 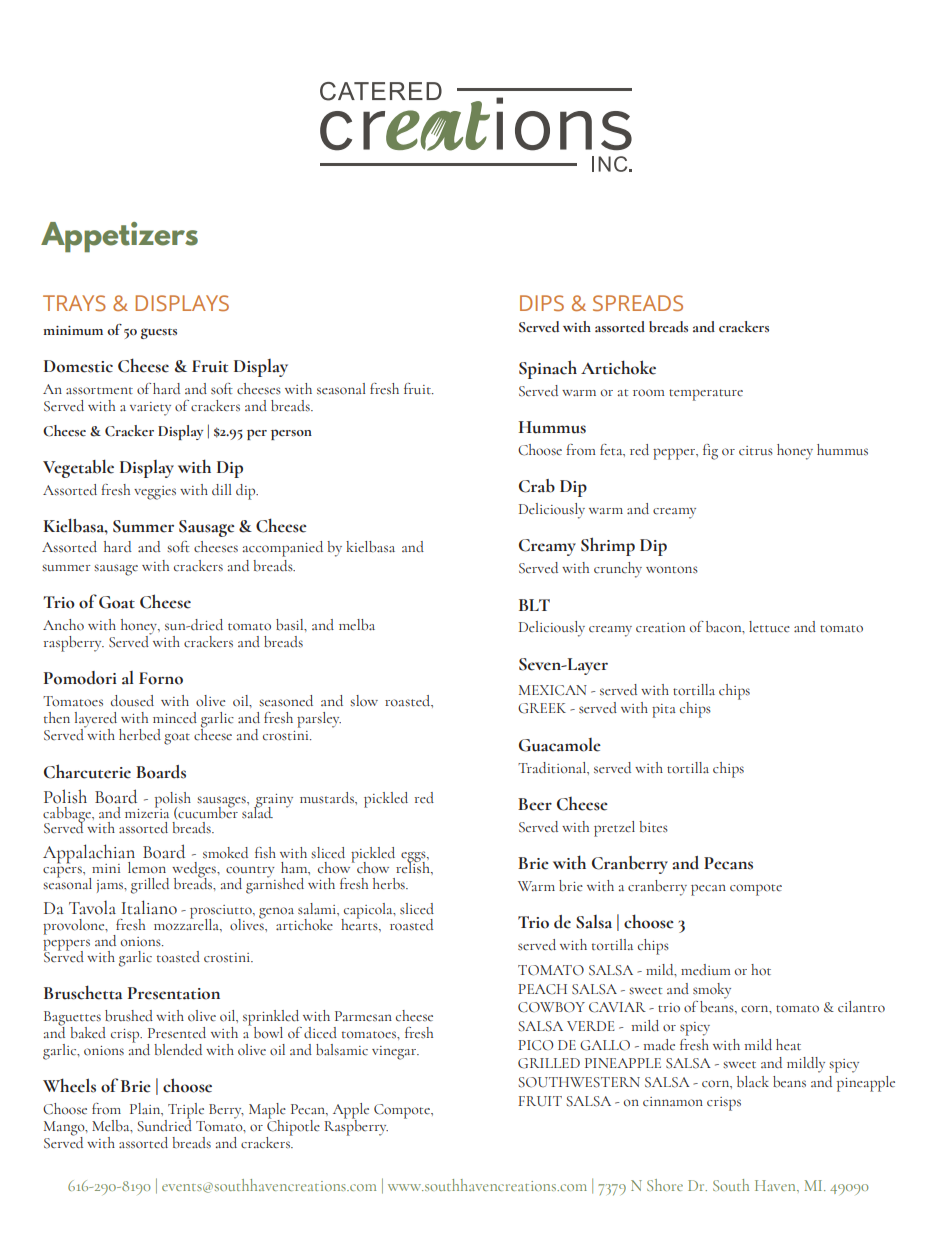 What do you see at coordinates (542, 303) in the screenshot?
I see `DIPS` at bounding box center [542, 303].
